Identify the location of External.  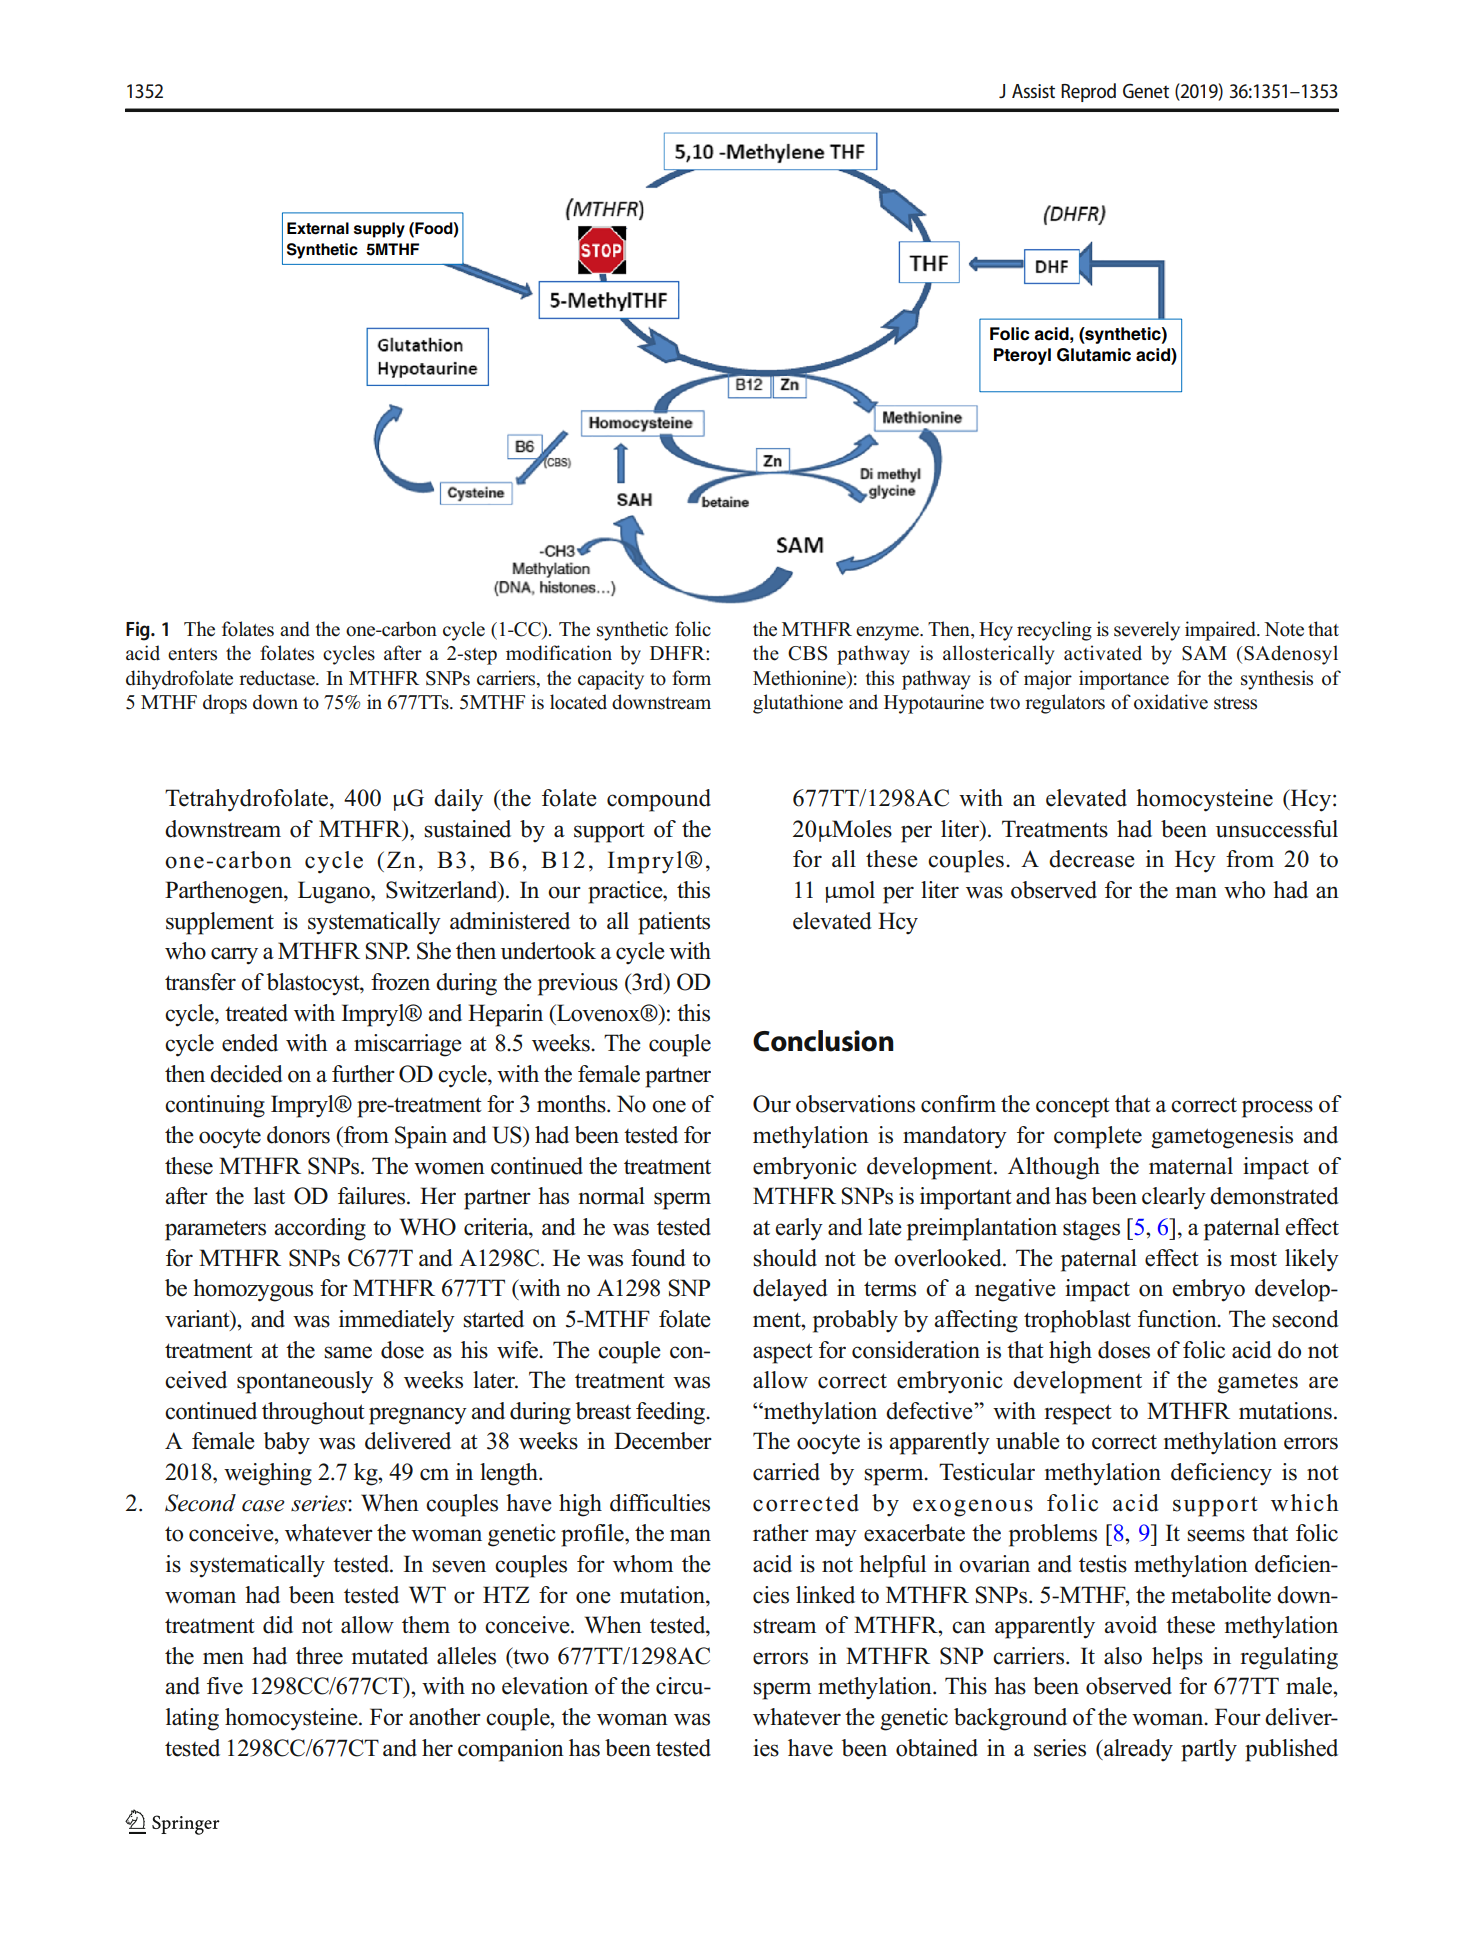
(318, 228).
